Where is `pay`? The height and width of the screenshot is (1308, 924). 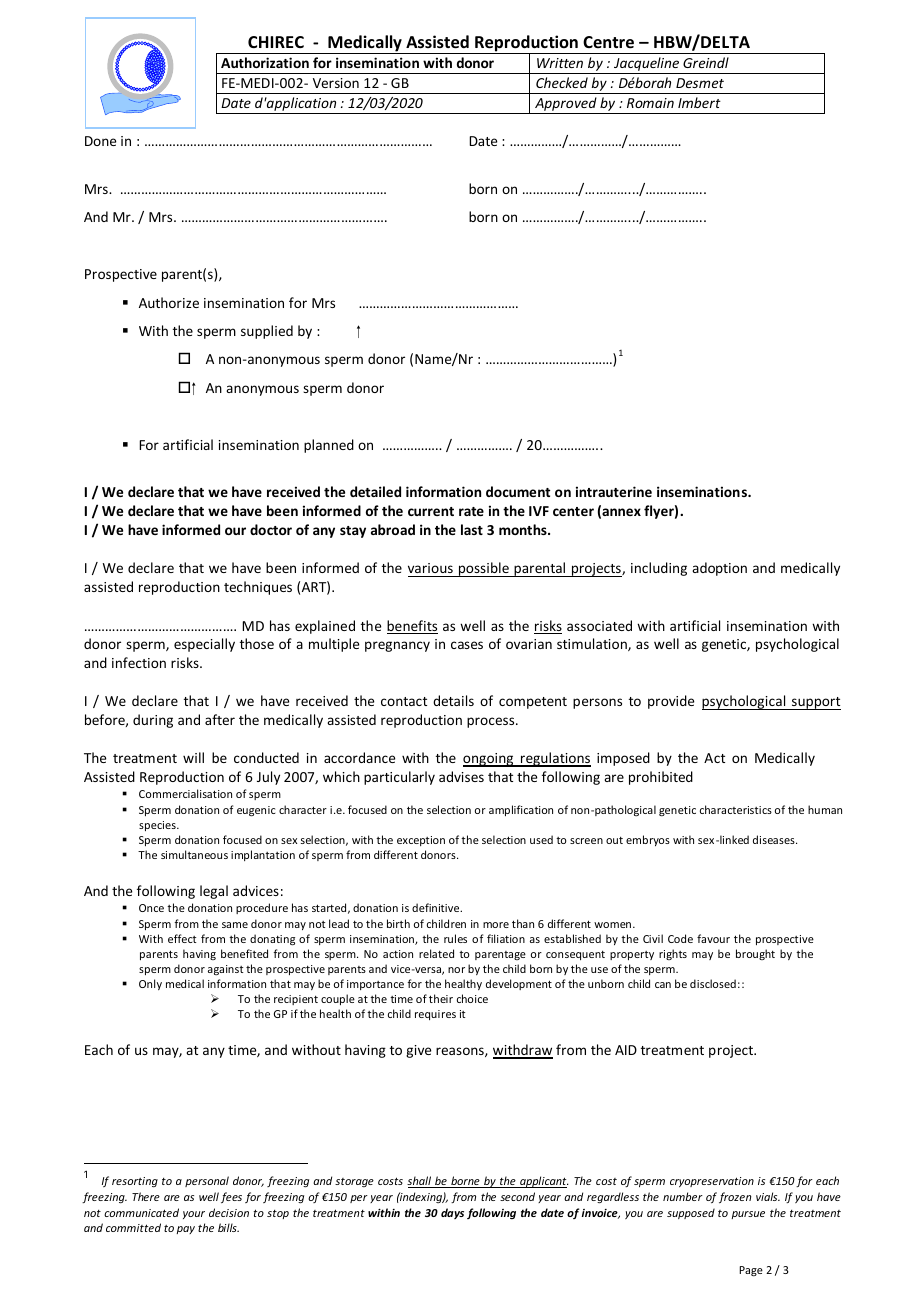
pay is located at coordinates (185, 1230).
